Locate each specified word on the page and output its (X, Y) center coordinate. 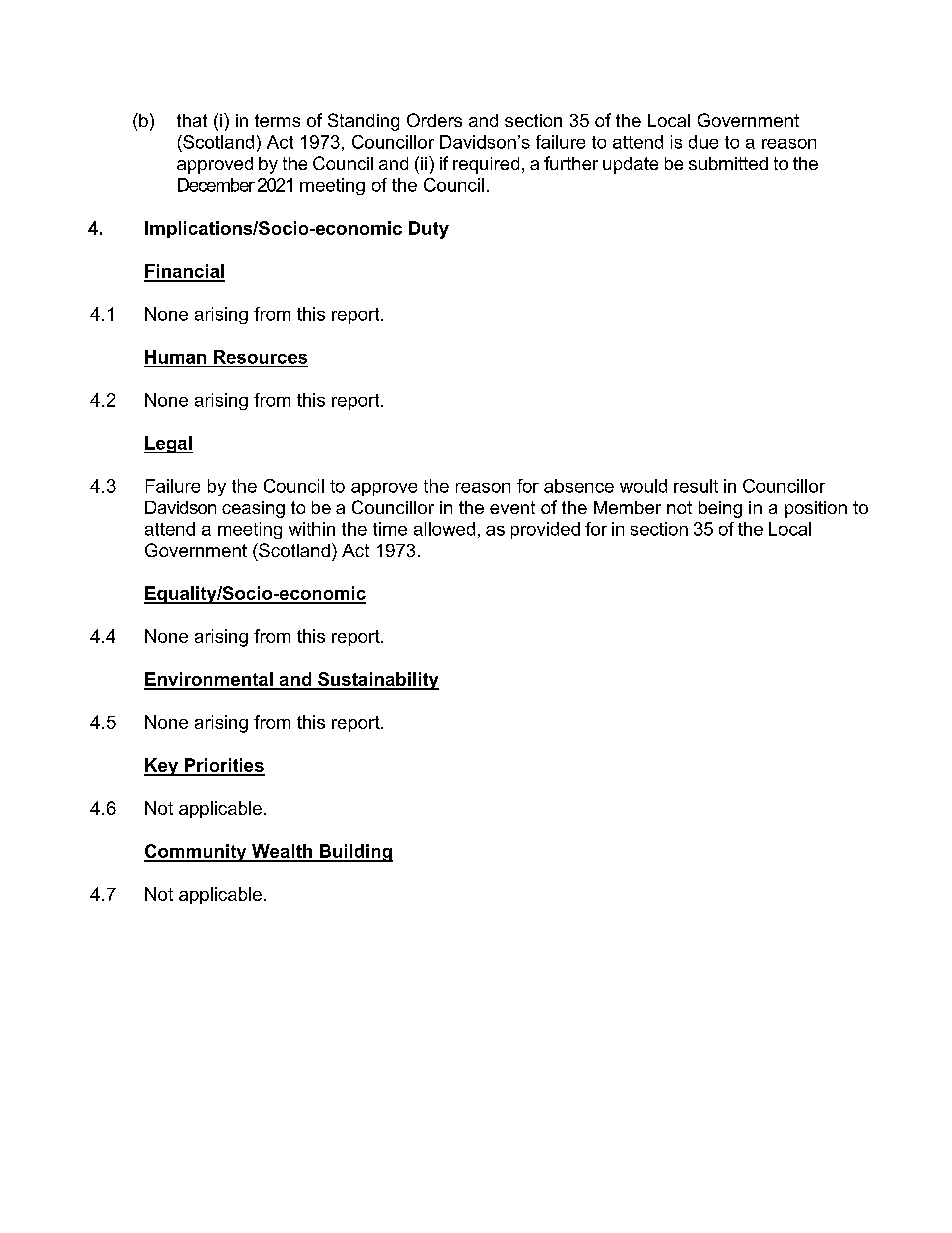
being (720, 509)
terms (277, 120)
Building (355, 853)
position (816, 509)
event (512, 507)
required (486, 165)
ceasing (253, 509)
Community (196, 853)
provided (545, 530)
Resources (260, 357)
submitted (728, 163)
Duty (429, 230)
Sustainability (377, 681)
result (696, 486)
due (703, 142)
